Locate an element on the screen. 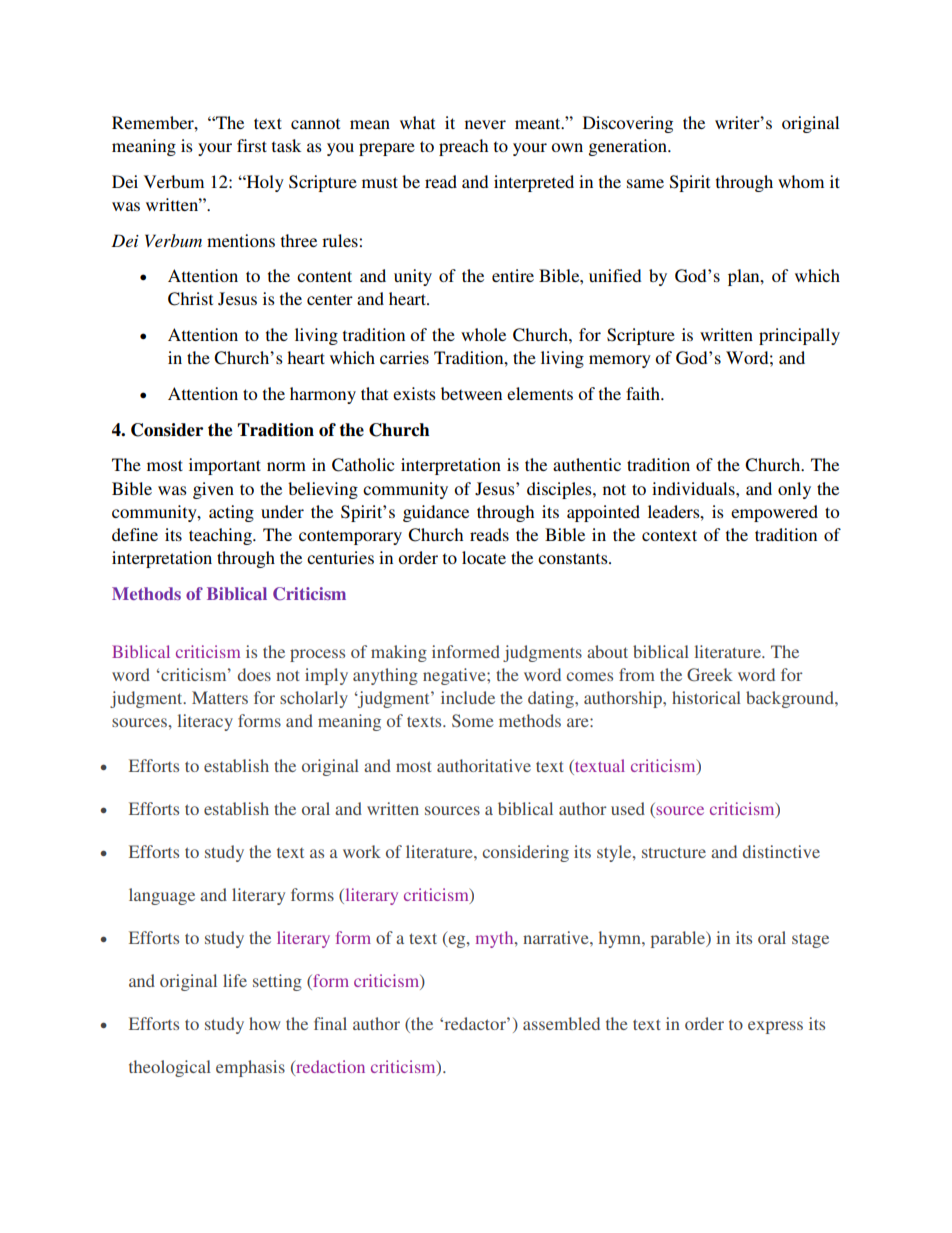 The width and height of the screenshot is (952, 1233). emphasis is located at coordinates (250, 1068).
